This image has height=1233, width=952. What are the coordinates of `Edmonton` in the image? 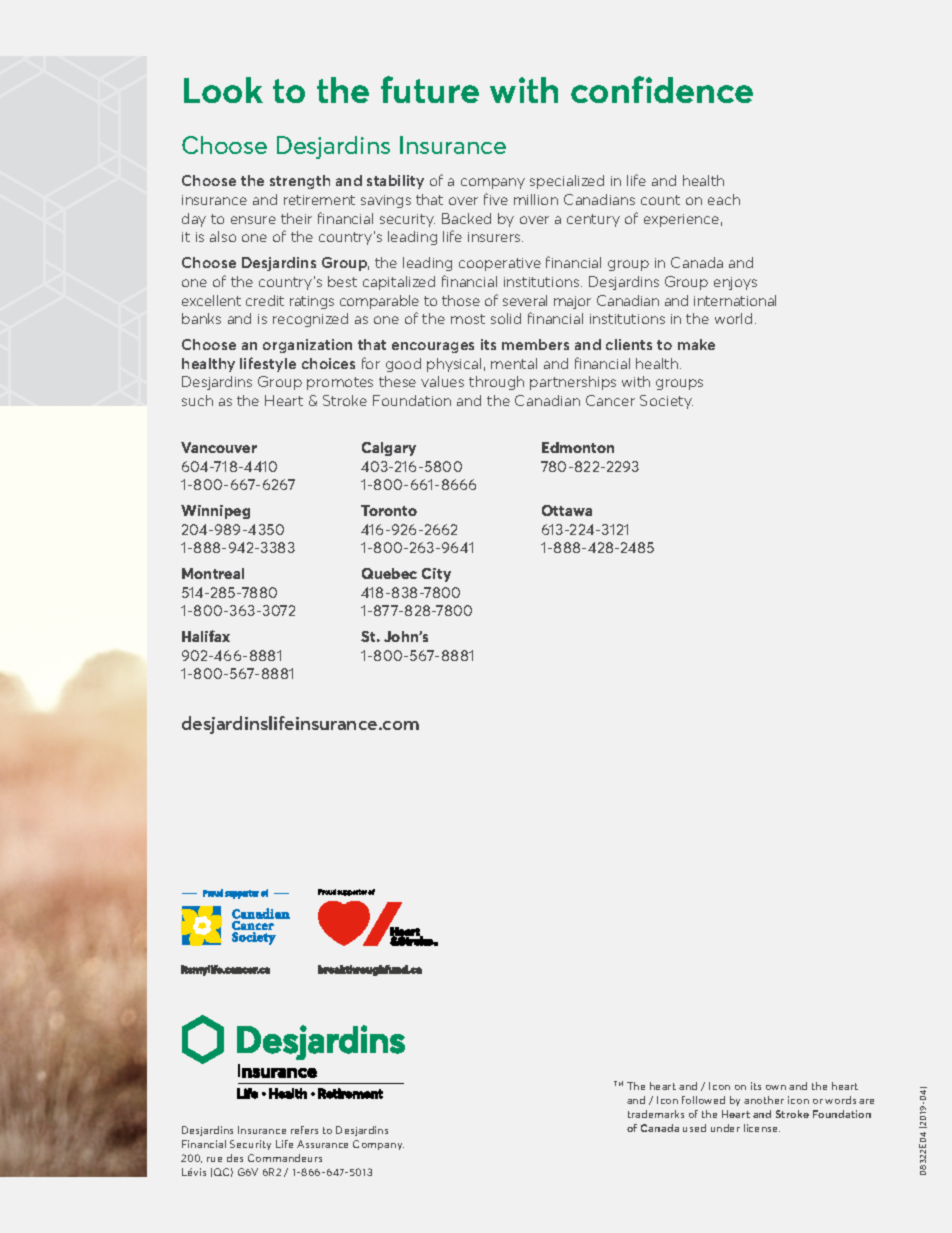 It's located at (578, 447).
